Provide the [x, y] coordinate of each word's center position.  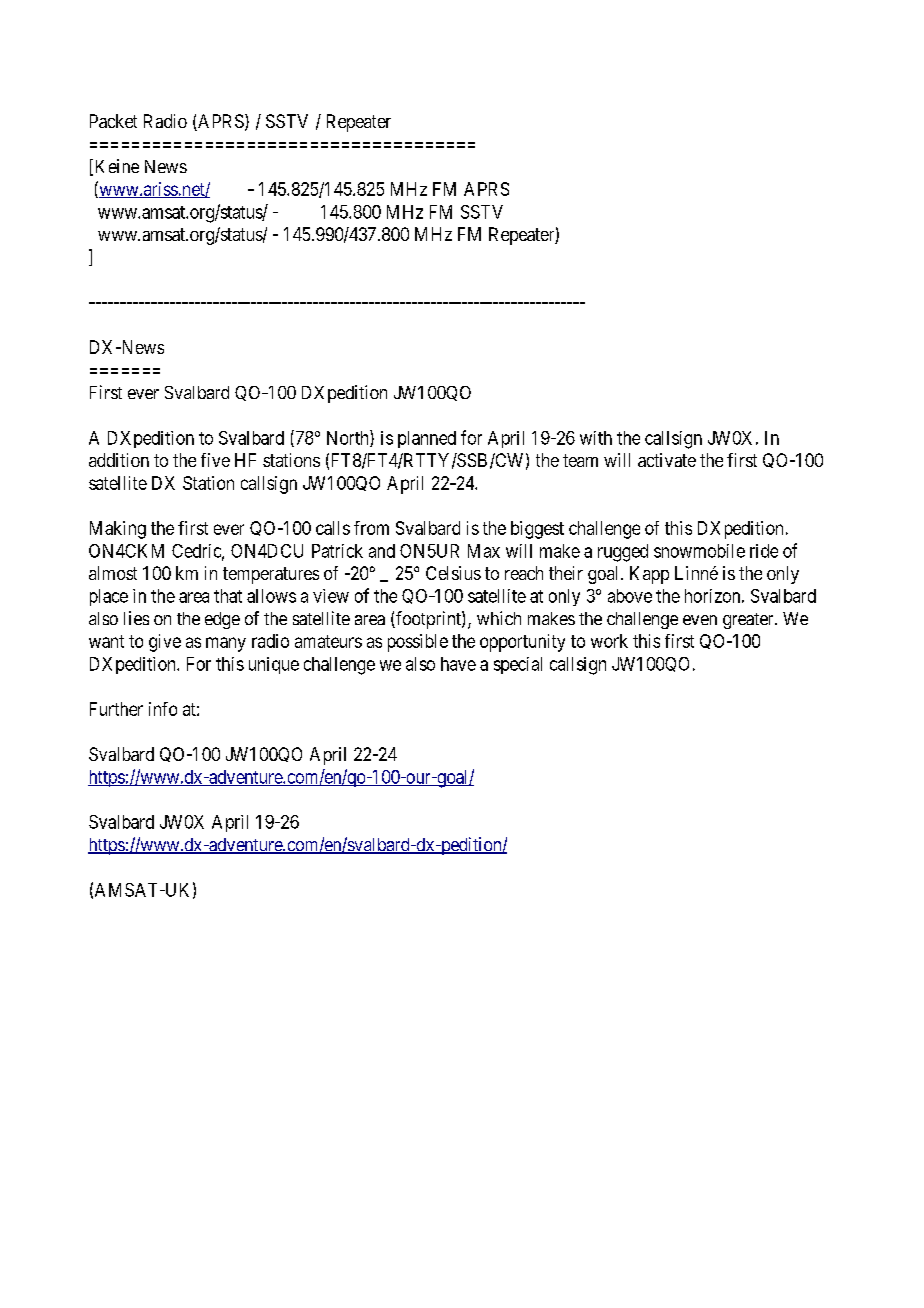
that [228, 596]
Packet [113, 121]
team [580, 460]
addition [119, 460]
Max [484, 551]
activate [667, 460]
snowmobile [699, 551]
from [371, 528]
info [163, 709]
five [215, 460]
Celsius [453, 573]
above [630, 596]
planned [427, 439]
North [349, 438]
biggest [537, 530]
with [596, 438]
